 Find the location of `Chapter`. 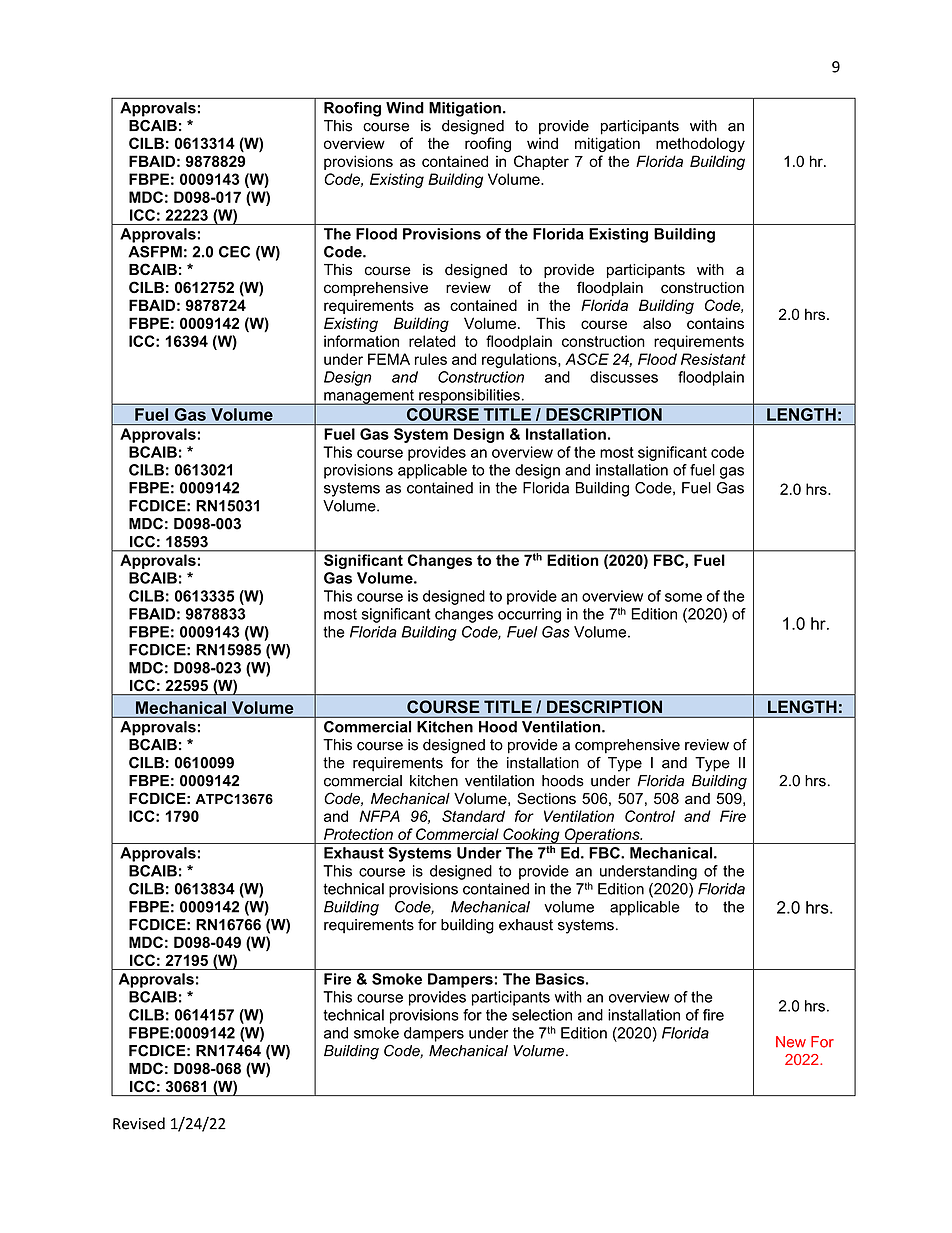

Chapter is located at coordinates (541, 162).
